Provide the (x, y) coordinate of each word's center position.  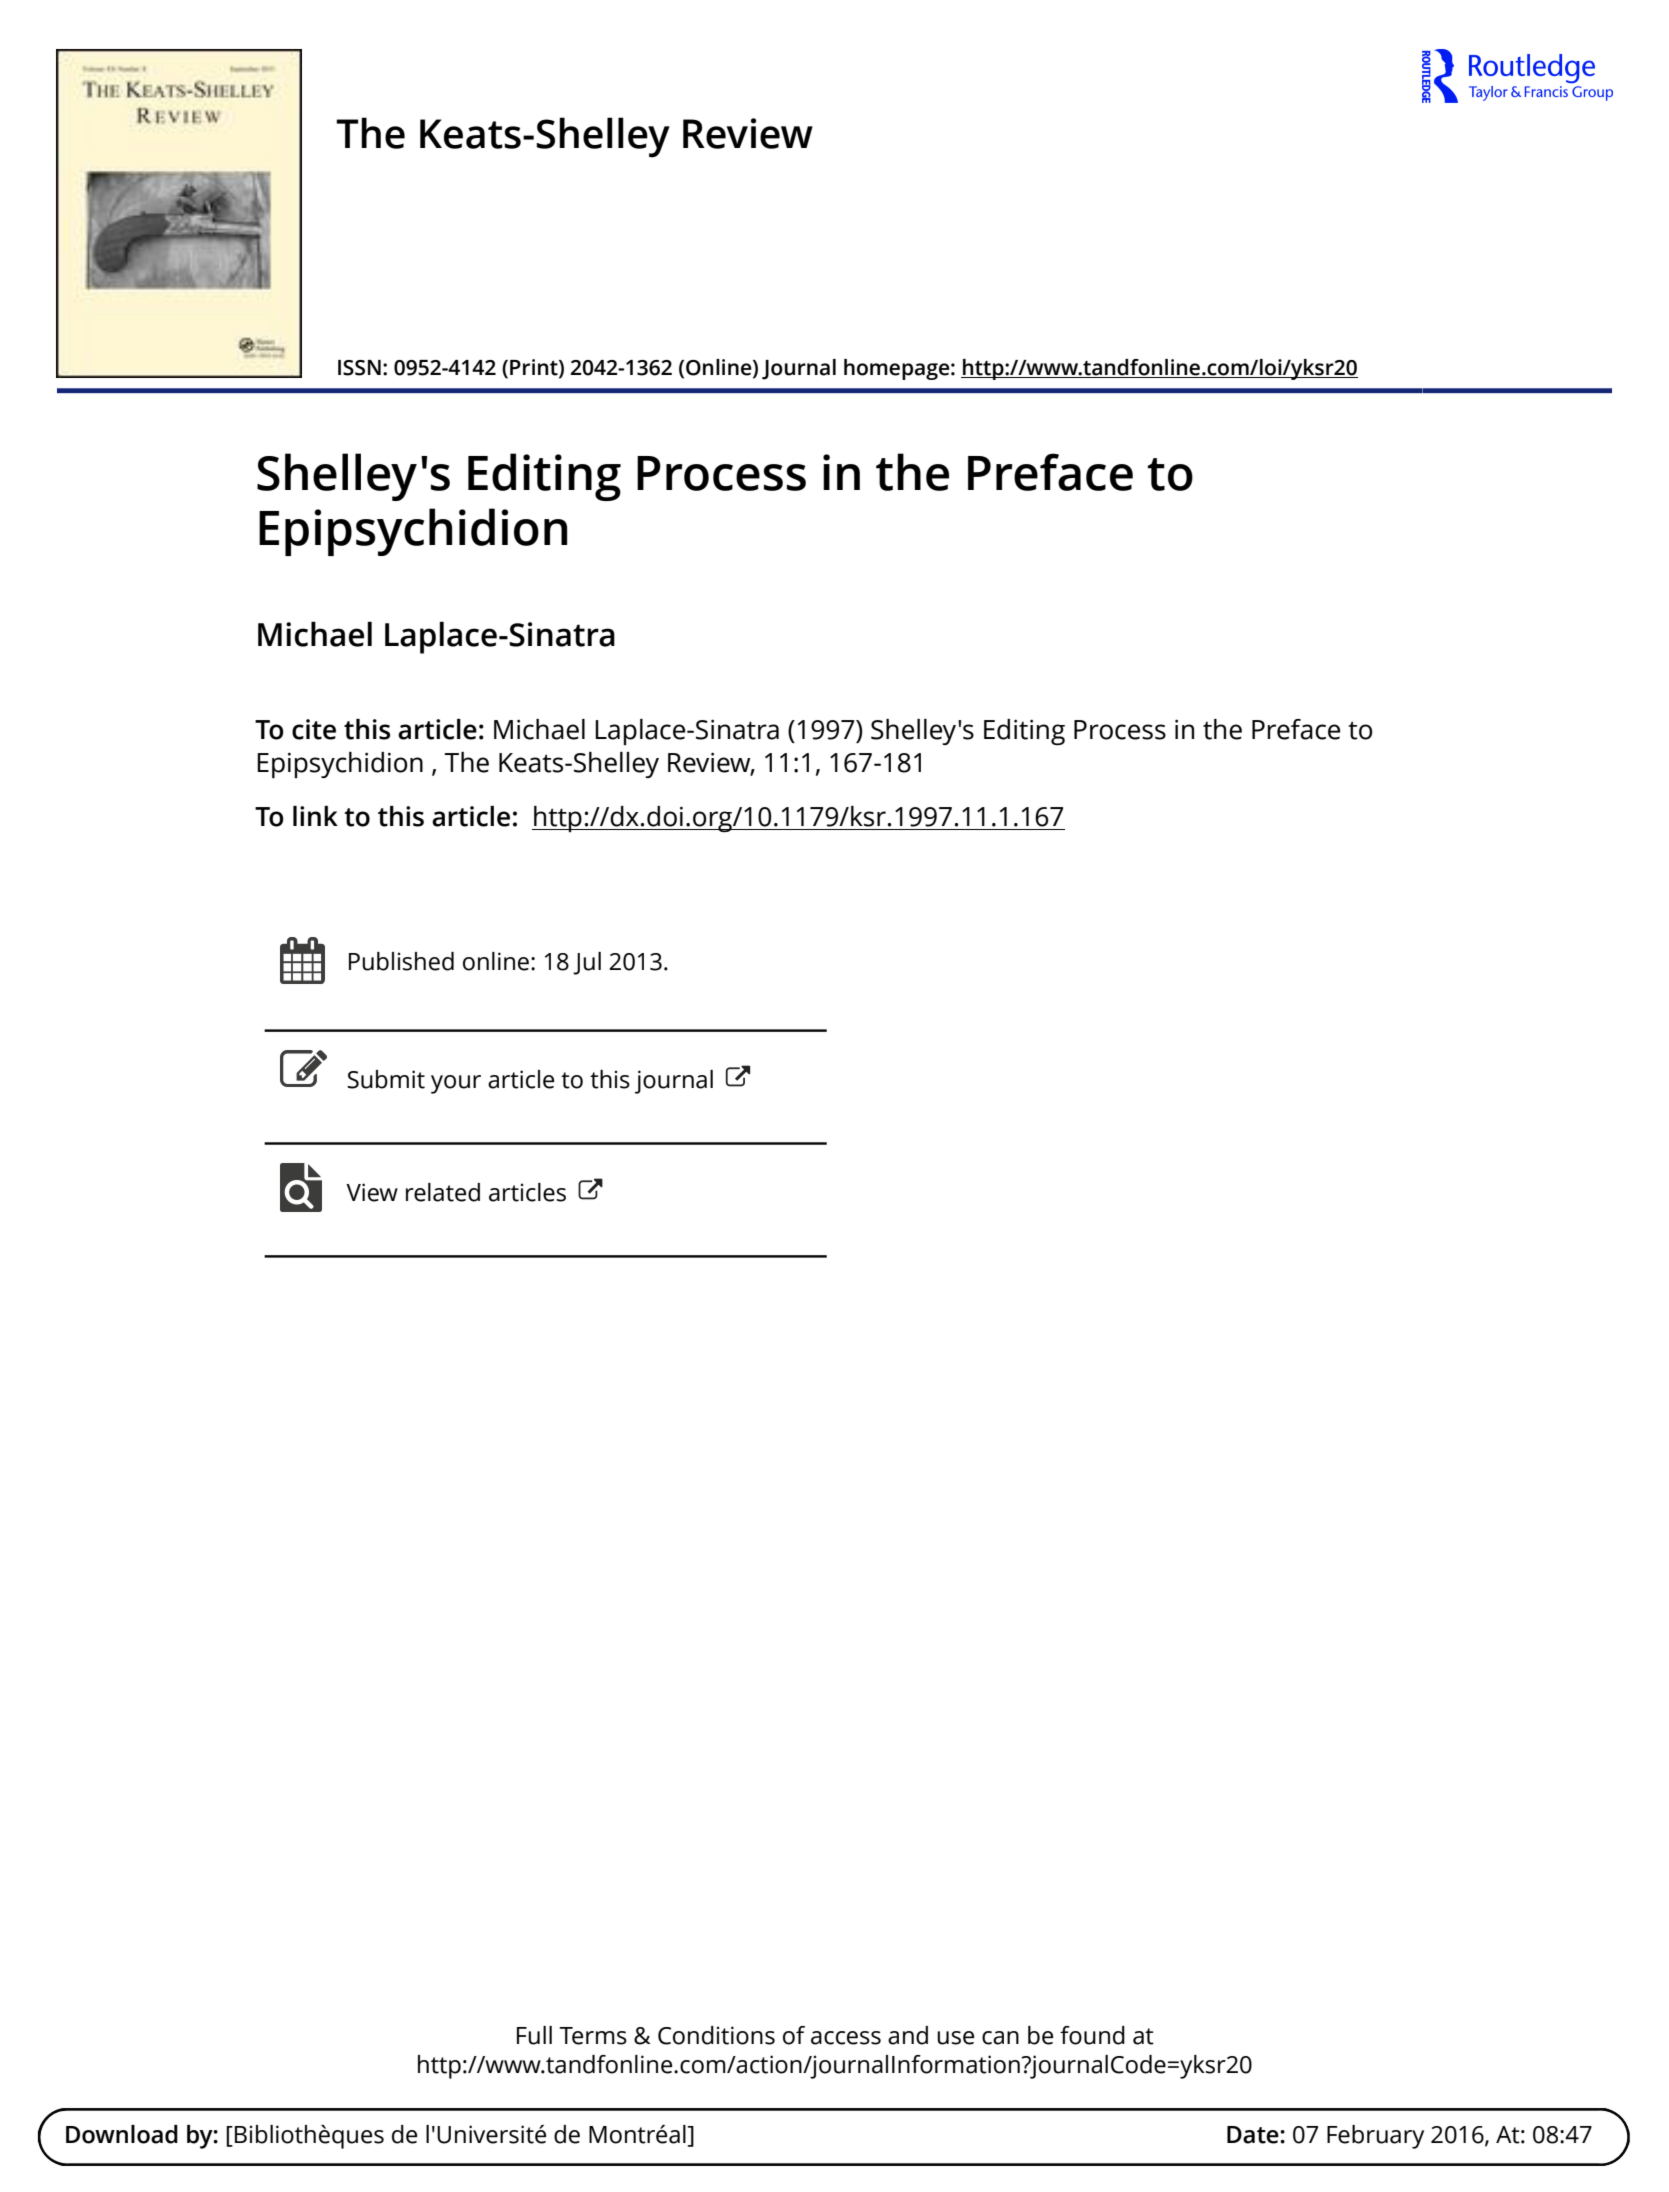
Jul (587, 963)
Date (1254, 2135)
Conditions (716, 2035)
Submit (386, 1079)
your (456, 1084)
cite (314, 729)
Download (122, 2134)
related (443, 1192)
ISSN (359, 368)
